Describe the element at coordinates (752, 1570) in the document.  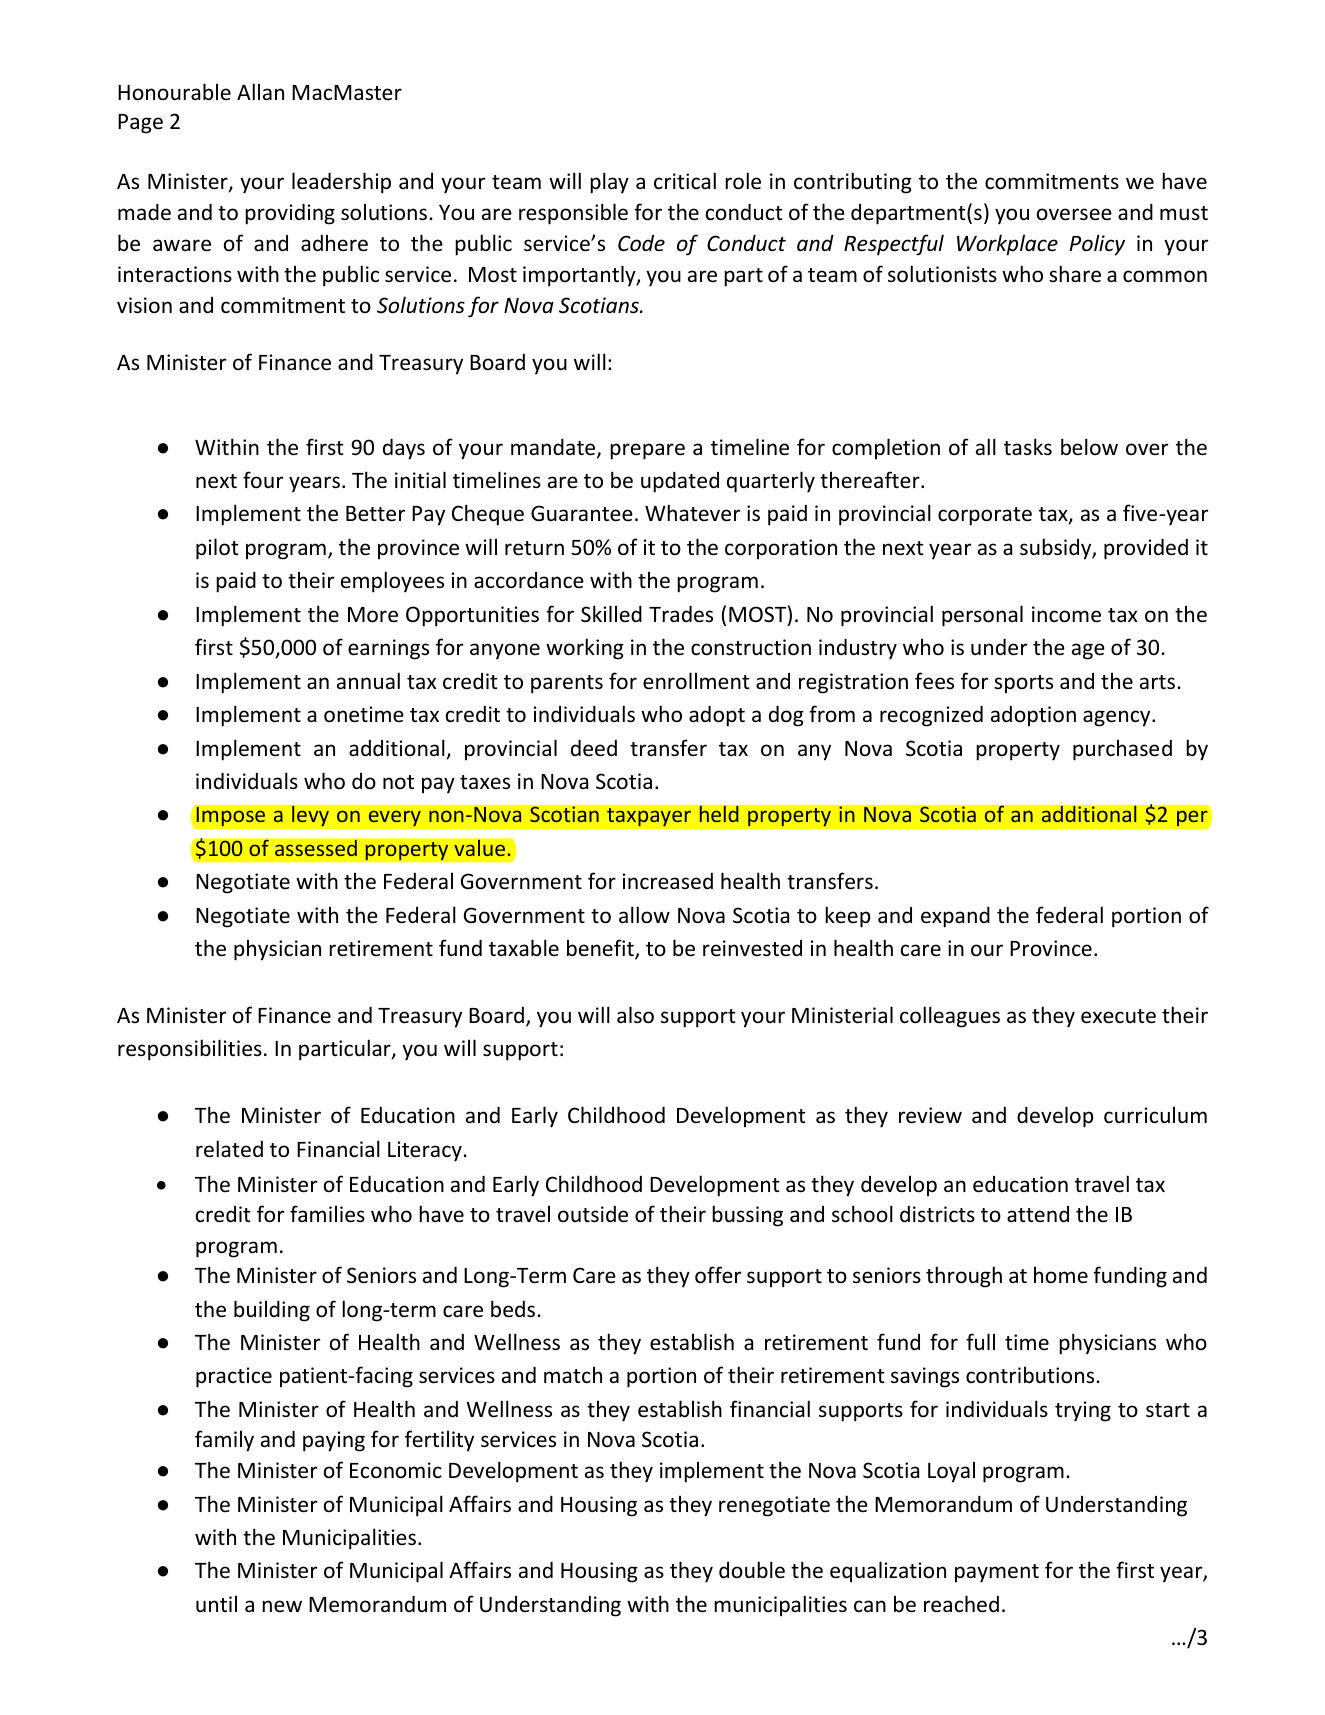
I see `double` at that location.
